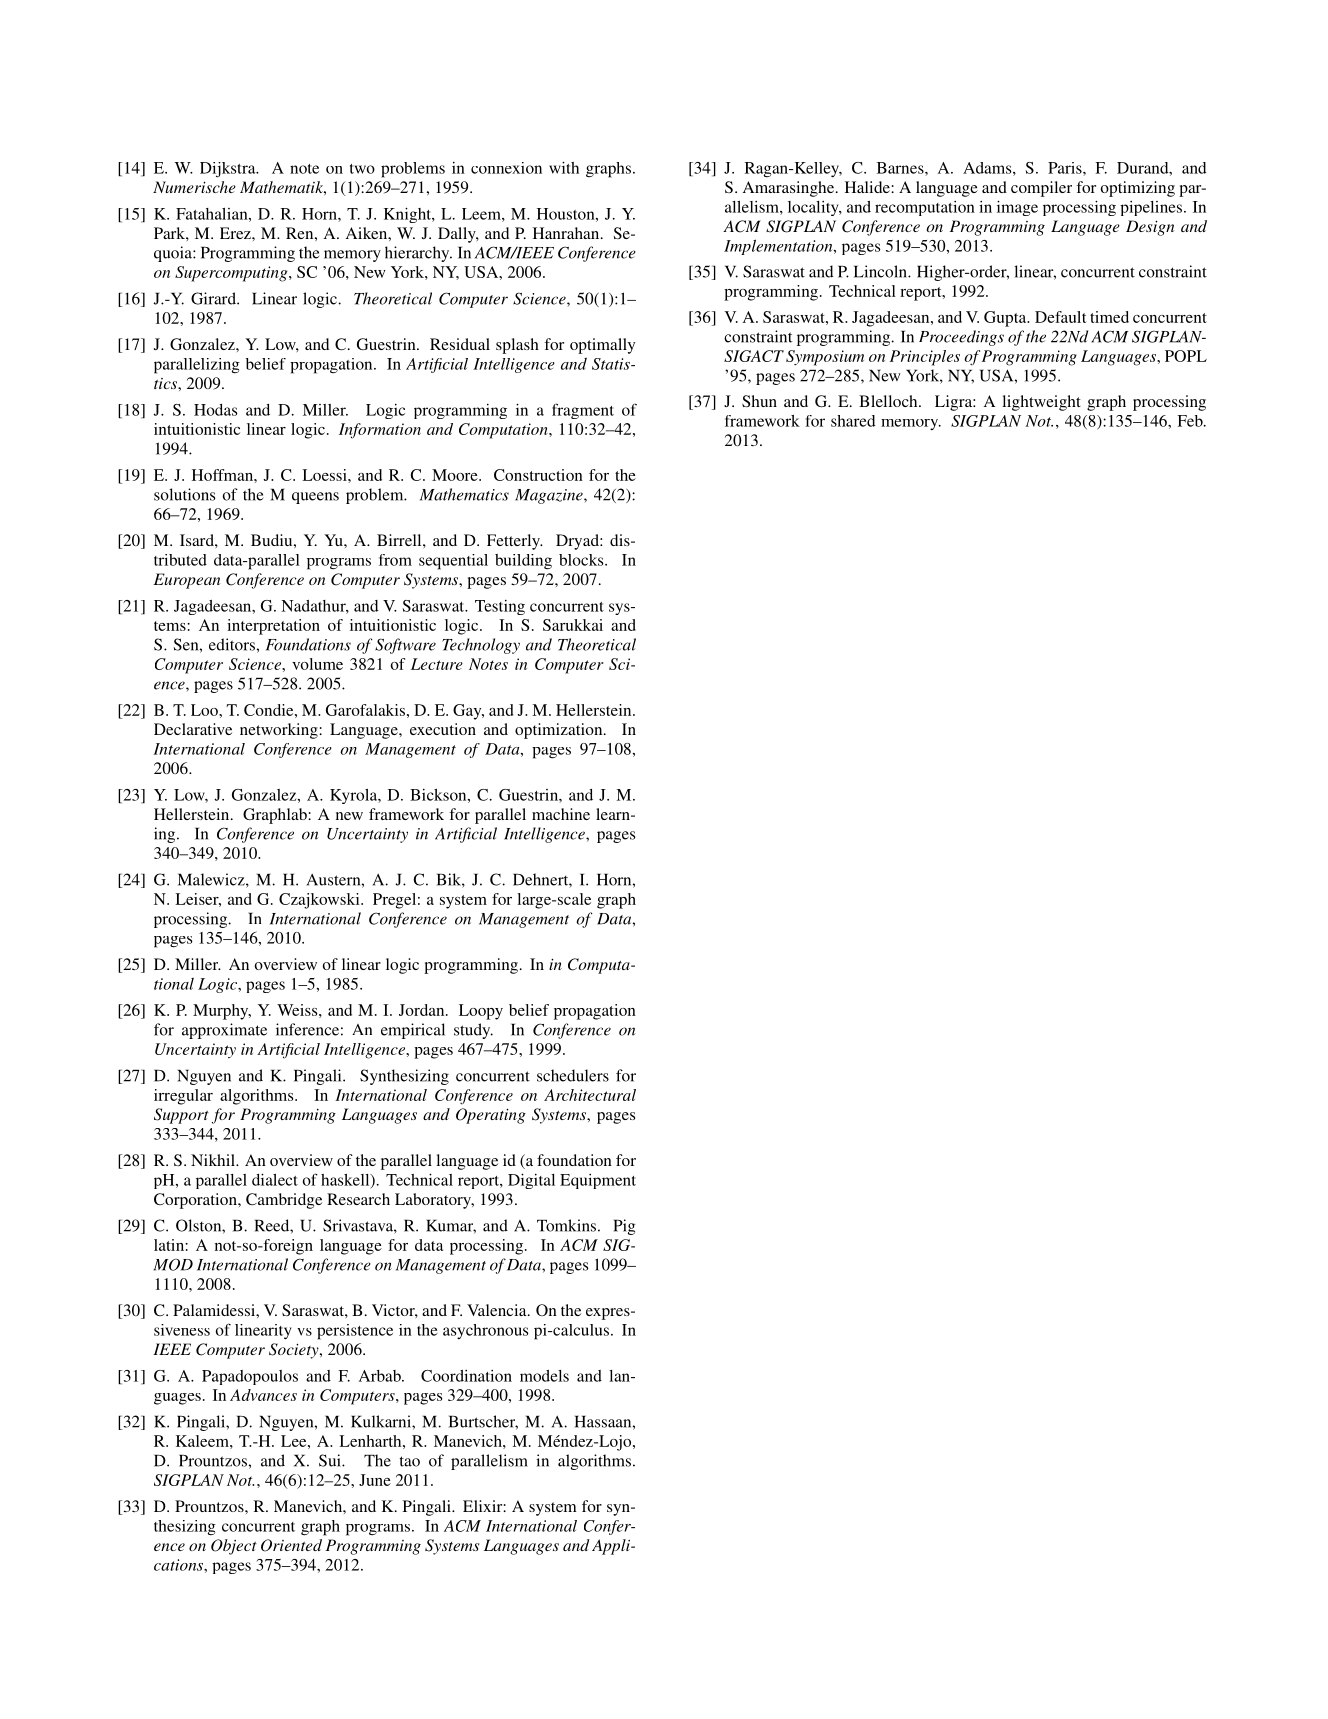  What do you see at coordinates (224, 1031) in the screenshot?
I see `approximate` at bounding box center [224, 1031].
